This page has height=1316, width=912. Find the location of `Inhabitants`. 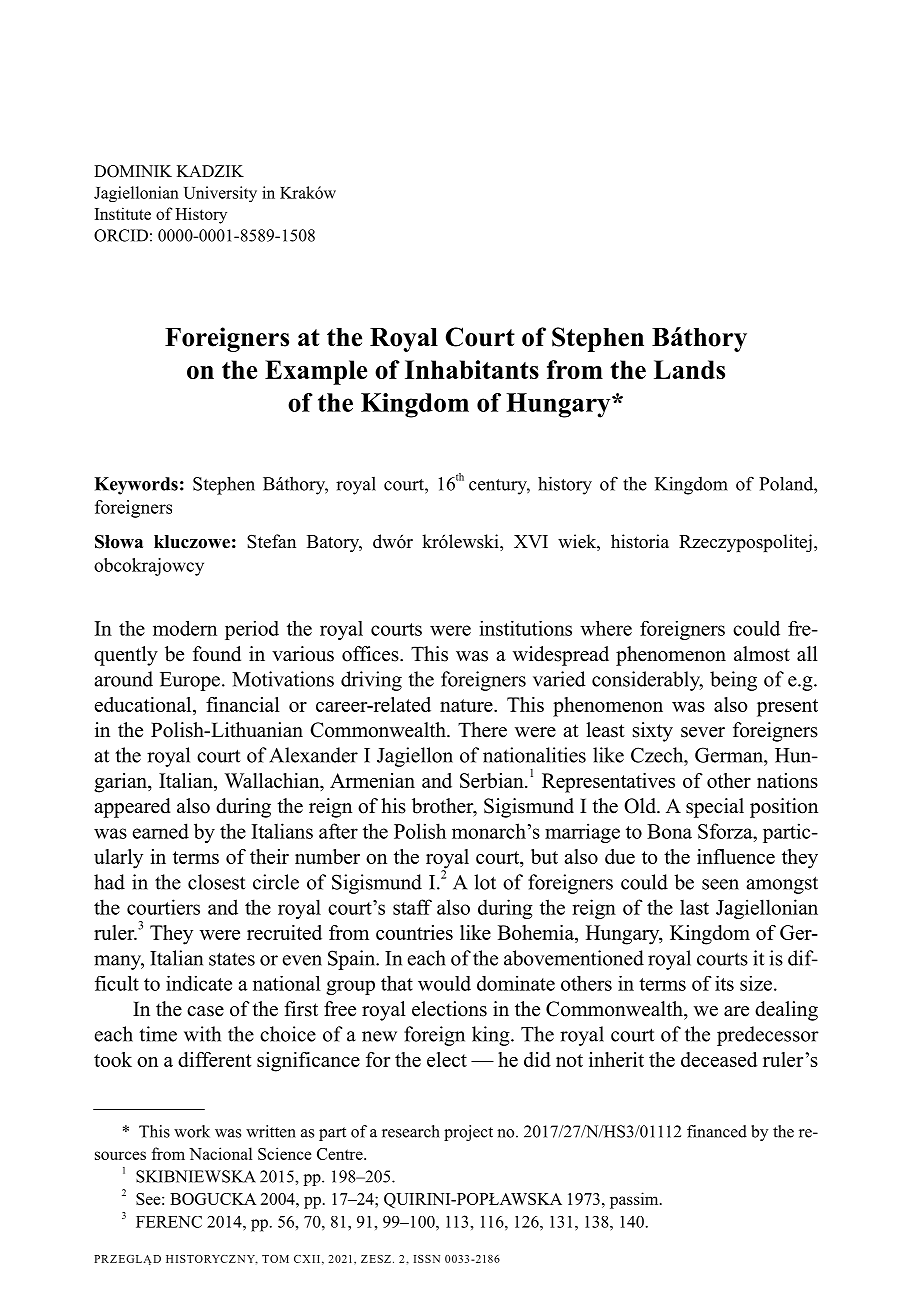

Inhabitants is located at coordinates (472, 369).
